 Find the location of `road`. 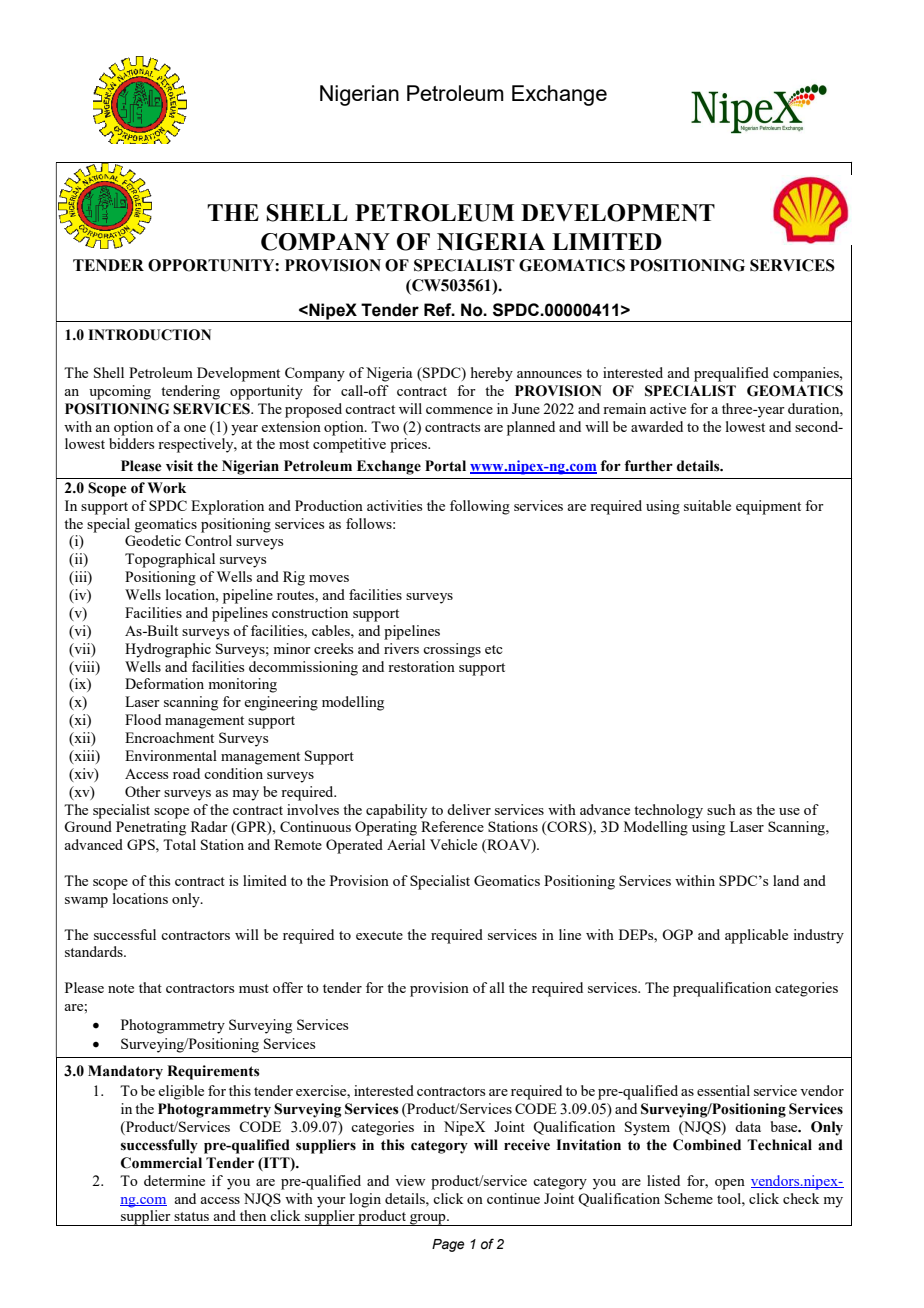

road is located at coordinates (186, 773).
